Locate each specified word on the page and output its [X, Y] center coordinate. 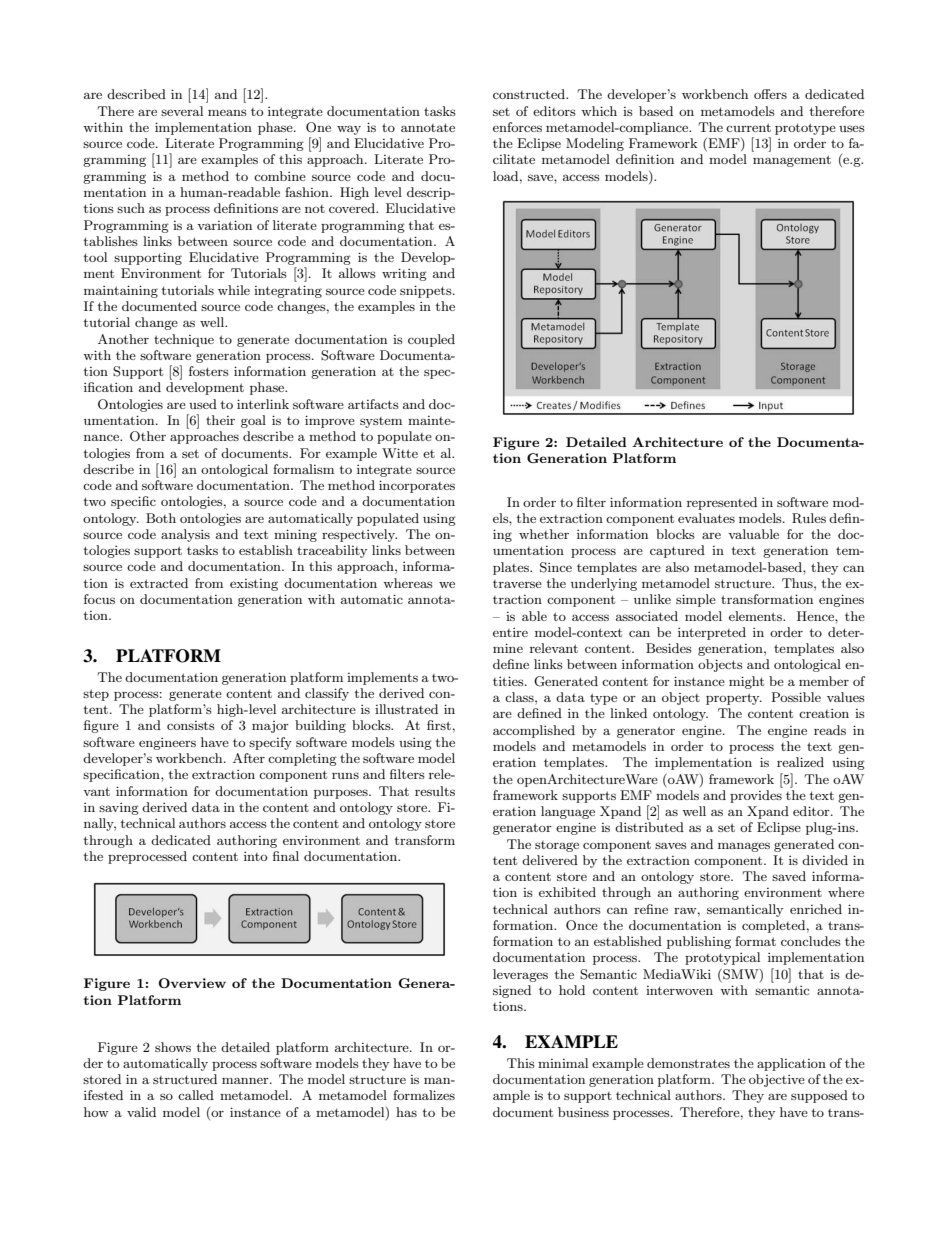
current [748, 127]
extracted [159, 583]
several [182, 111]
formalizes [424, 1095]
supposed [819, 1096]
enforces [517, 127]
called [196, 1095]
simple [696, 600]
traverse [517, 584]
